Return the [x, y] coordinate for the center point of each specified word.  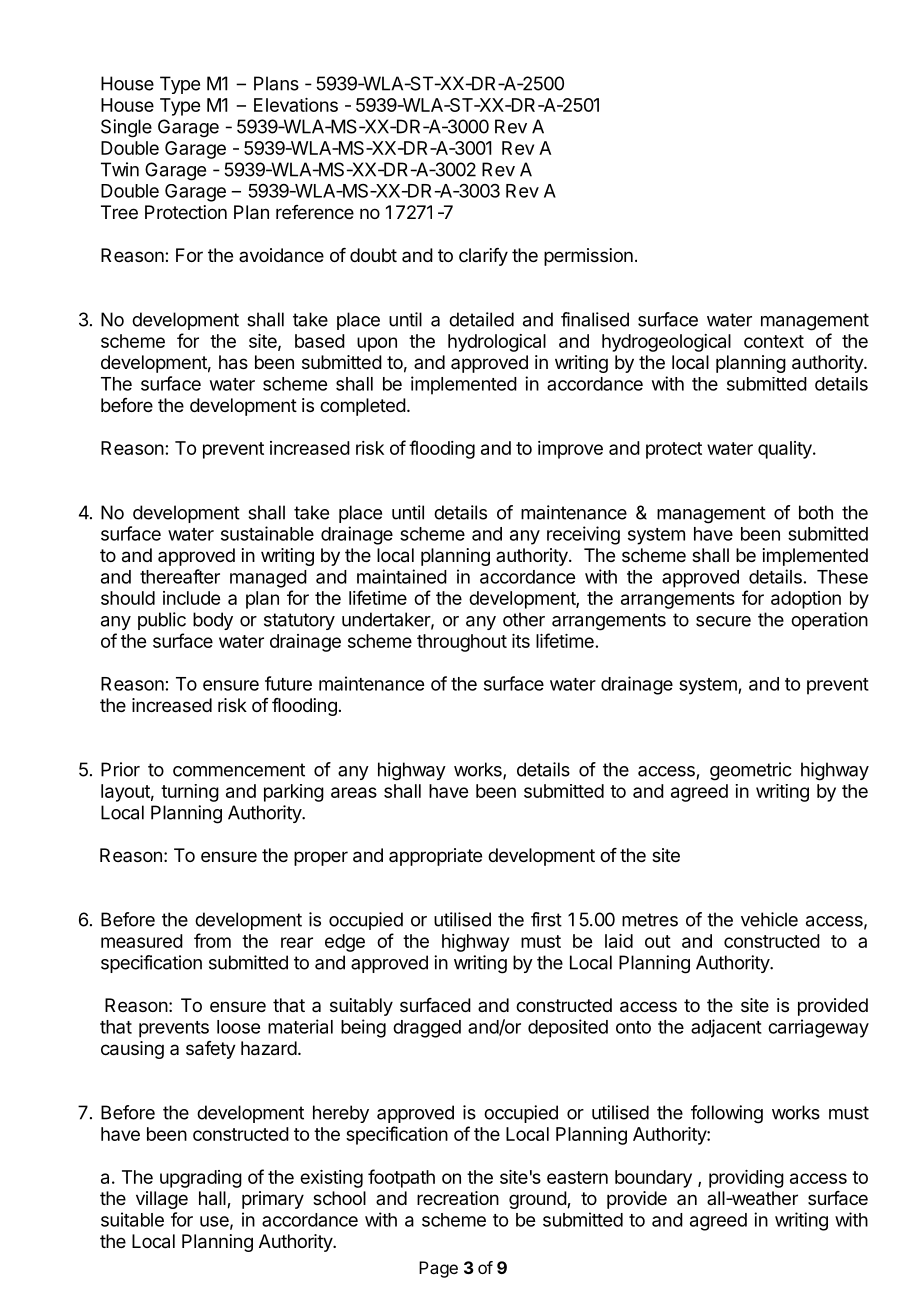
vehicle [769, 919]
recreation [458, 1198]
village [162, 1200]
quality [786, 450]
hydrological [497, 343]
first [546, 919]
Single [126, 128]
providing [746, 1179]
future [288, 683]
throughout [462, 643]
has [233, 362]
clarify [483, 257]
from [212, 940]
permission [588, 257]
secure [723, 621]
